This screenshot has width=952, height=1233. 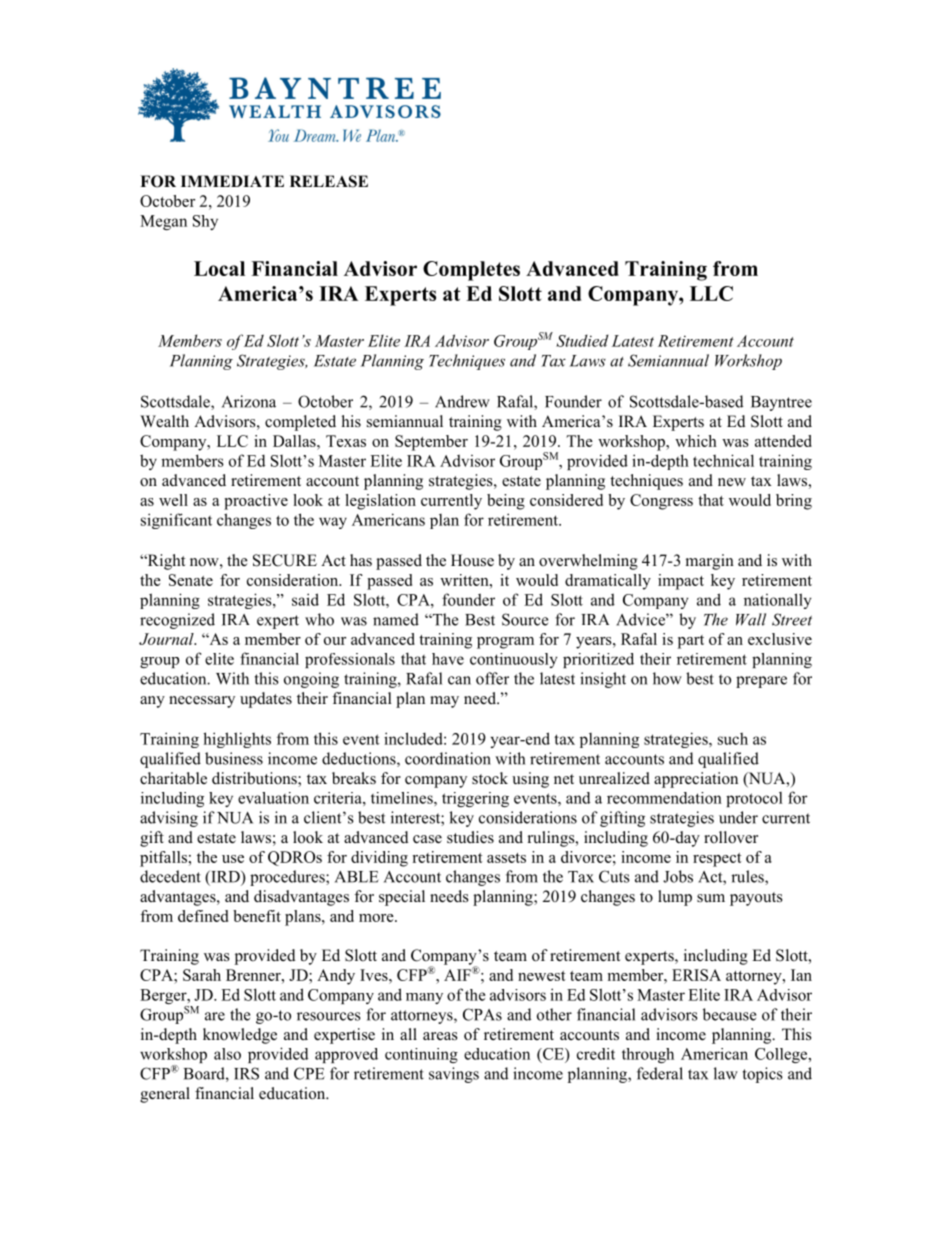 I want to click on recognized, so click(x=177, y=621).
